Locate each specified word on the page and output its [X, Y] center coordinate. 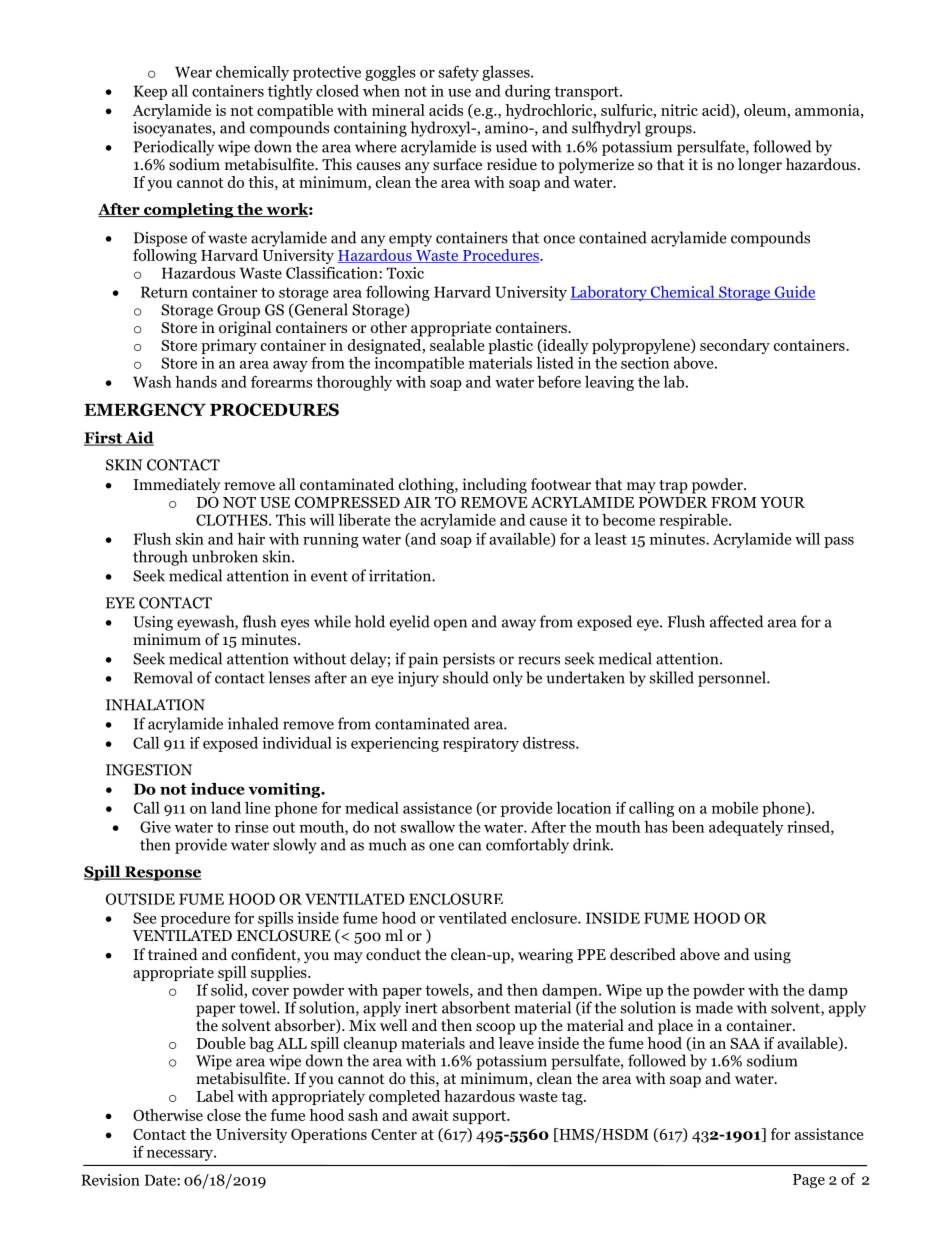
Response [162, 873]
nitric [679, 110]
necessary [181, 1155]
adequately [746, 828]
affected [736, 621]
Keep [150, 92]
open [450, 625]
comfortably [527, 846]
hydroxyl [442, 129]
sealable [456, 343]
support [480, 1117]
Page [809, 1181]
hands [196, 382]
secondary [735, 346]
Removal [163, 677]
